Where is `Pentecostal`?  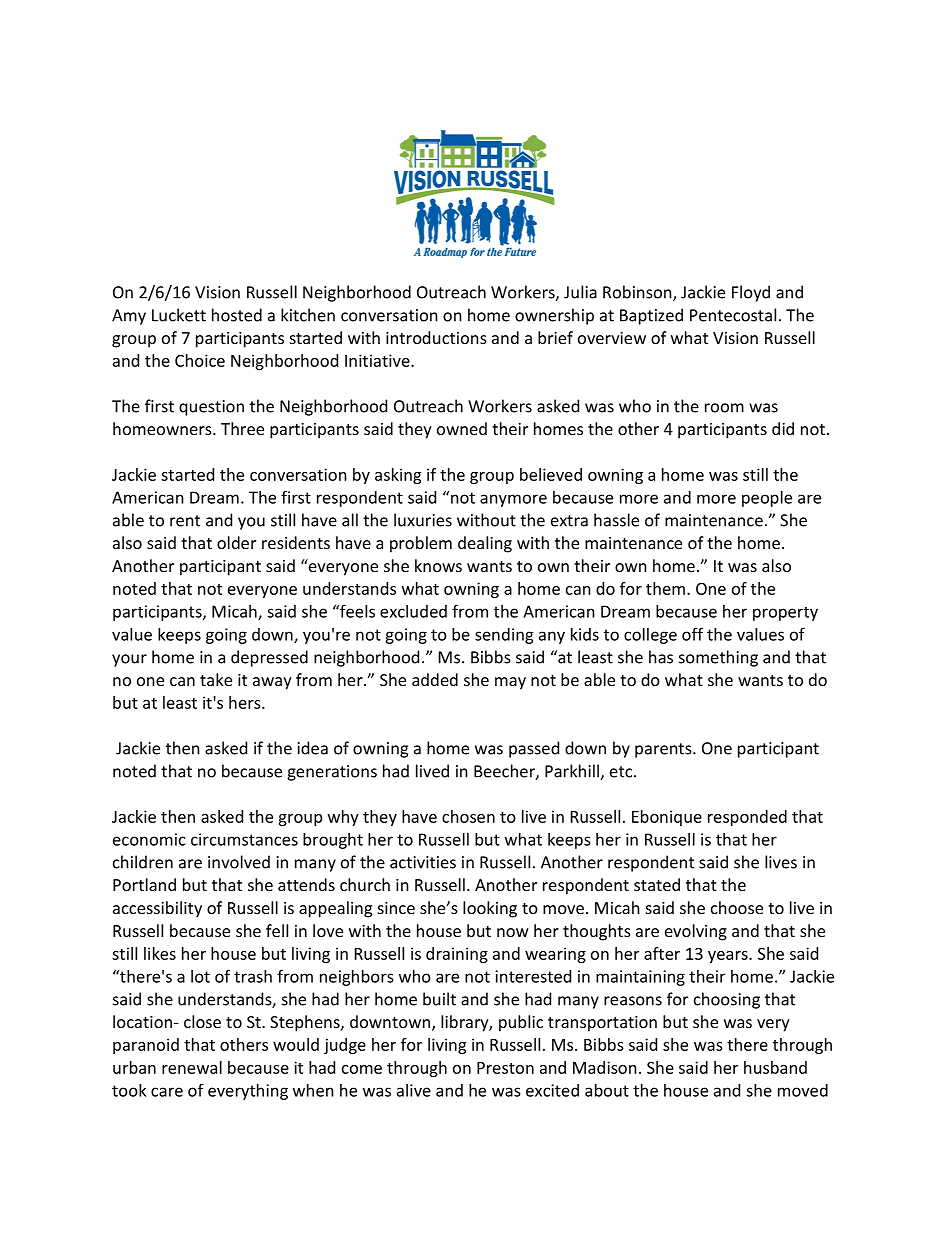 Pentecostal is located at coordinates (733, 315).
